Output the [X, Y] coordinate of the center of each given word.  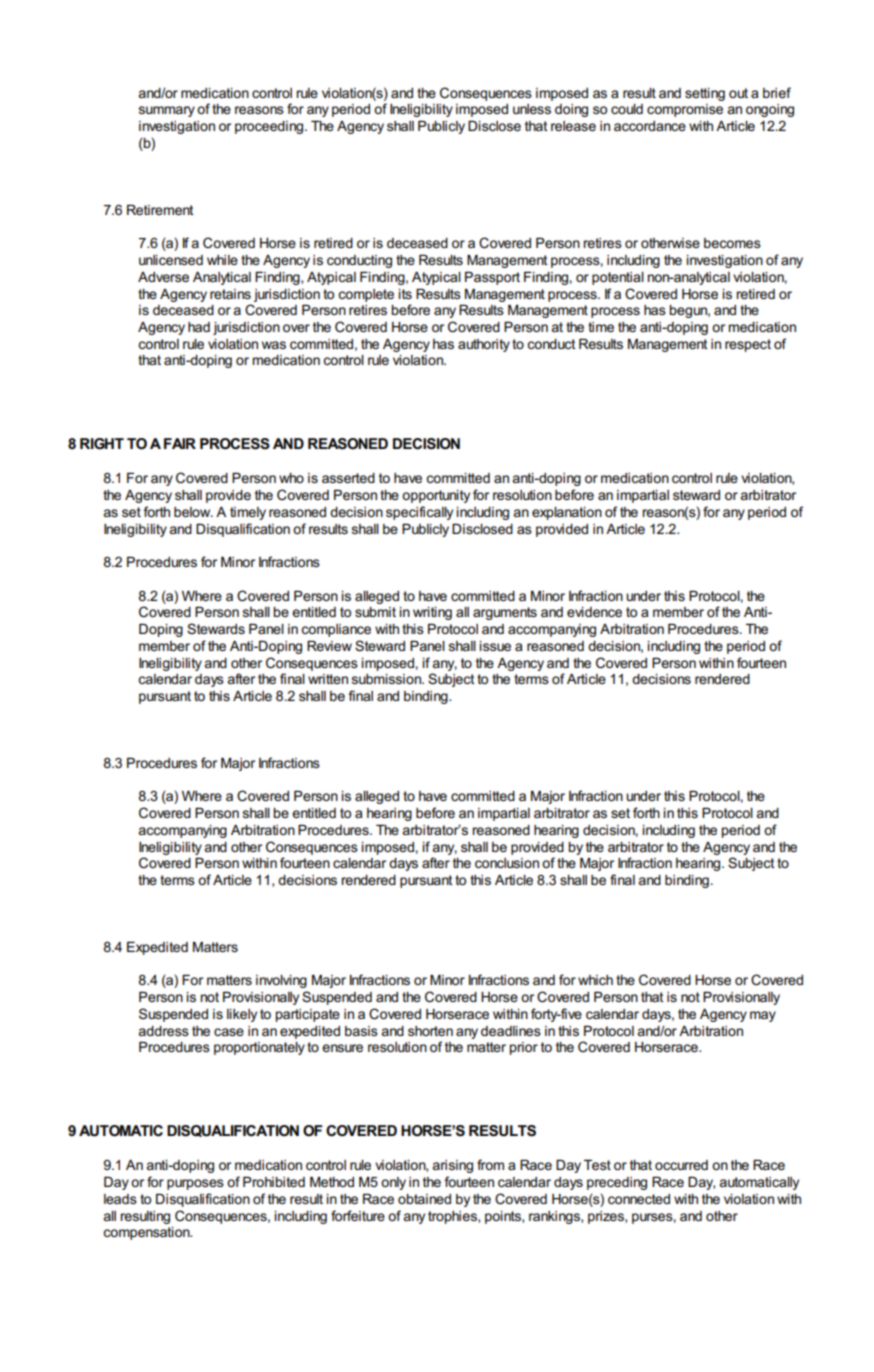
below [193, 512]
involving [281, 981]
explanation [567, 513]
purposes [195, 1184]
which [595, 980]
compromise [685, 110]
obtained [424, 1199]
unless [532, 109]
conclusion [507, 863]
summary [167, 111]
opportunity [436, 496]
